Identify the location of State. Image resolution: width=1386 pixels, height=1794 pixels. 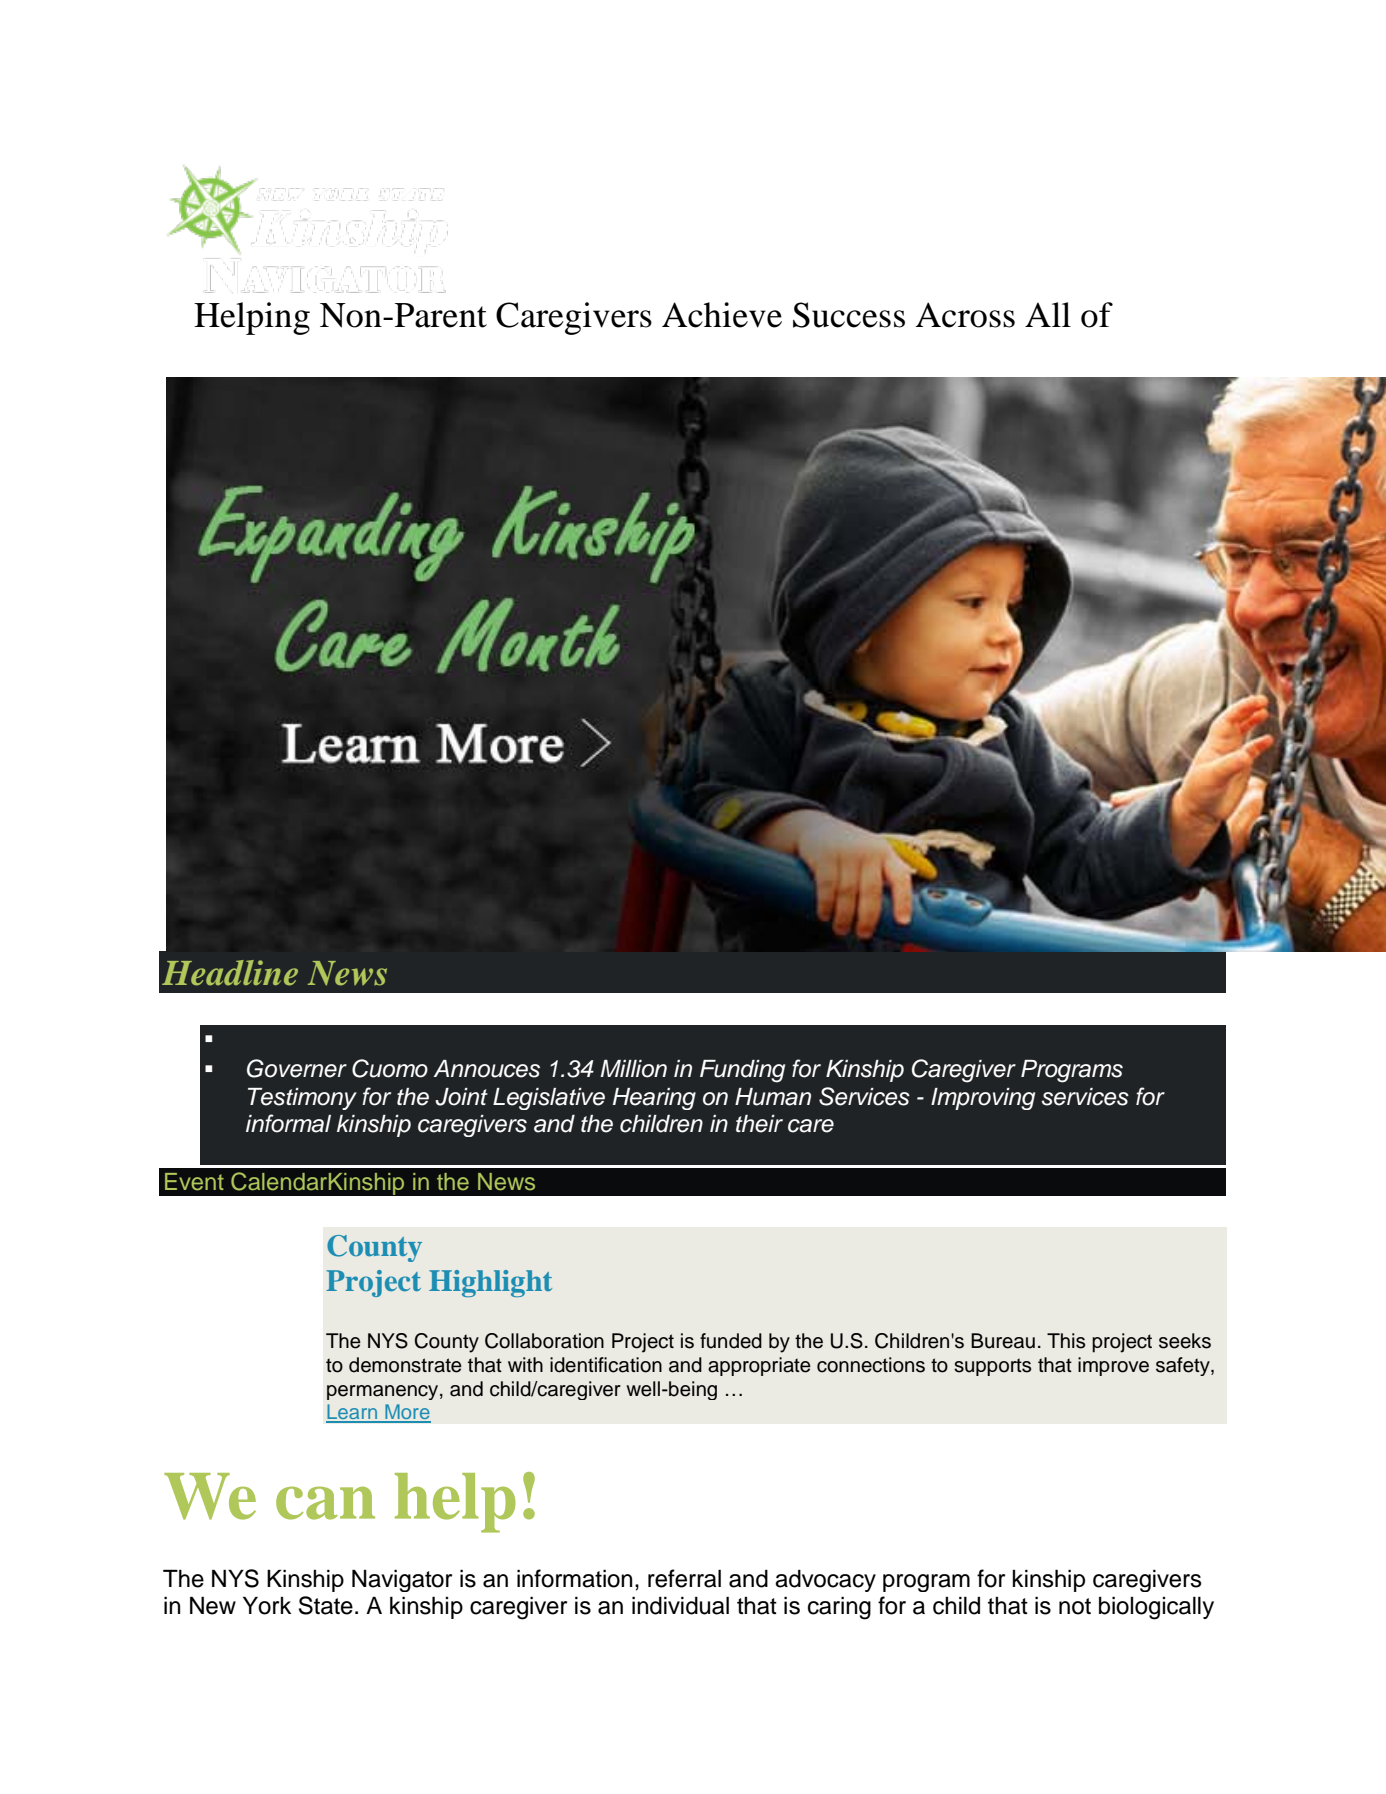
(326, 1605).
